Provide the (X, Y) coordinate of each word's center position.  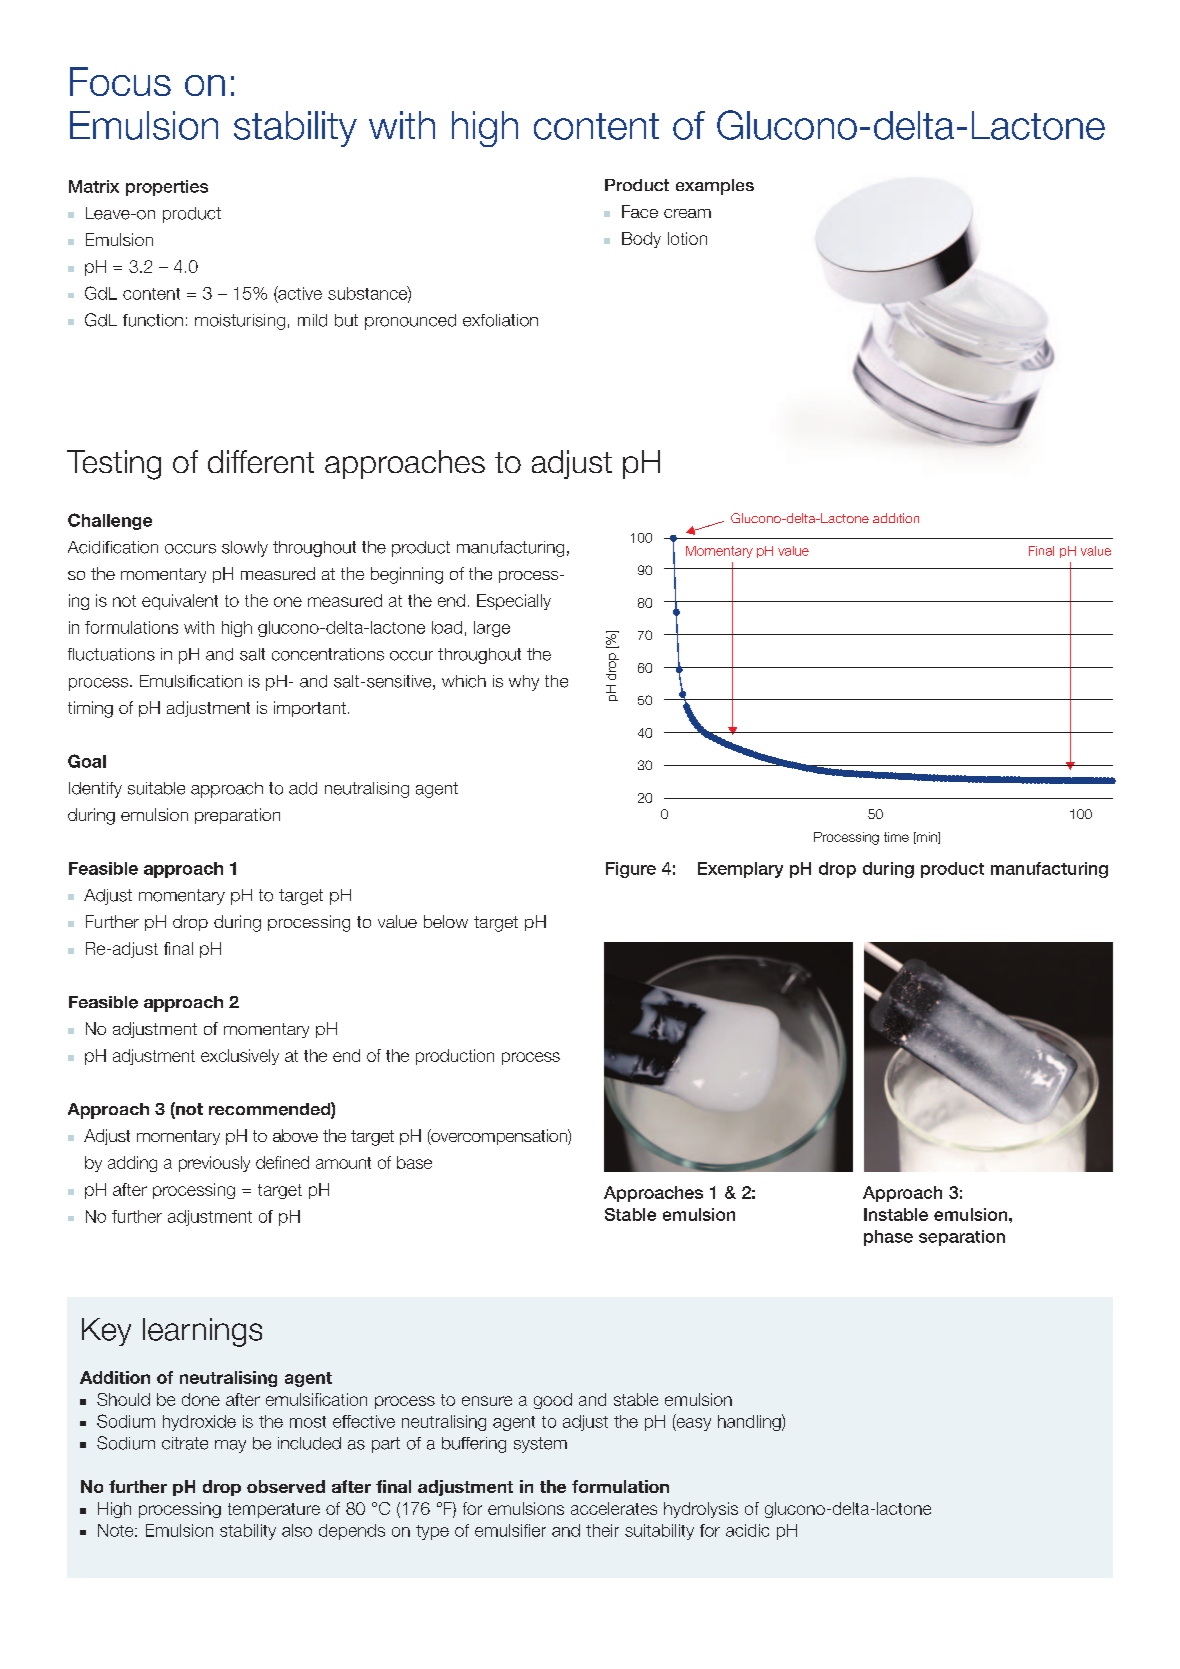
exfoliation (500, 320)
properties (167, 188)
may (230, 1446)
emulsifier (510, 1530)
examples (715, 187)
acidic (747, 1530)
